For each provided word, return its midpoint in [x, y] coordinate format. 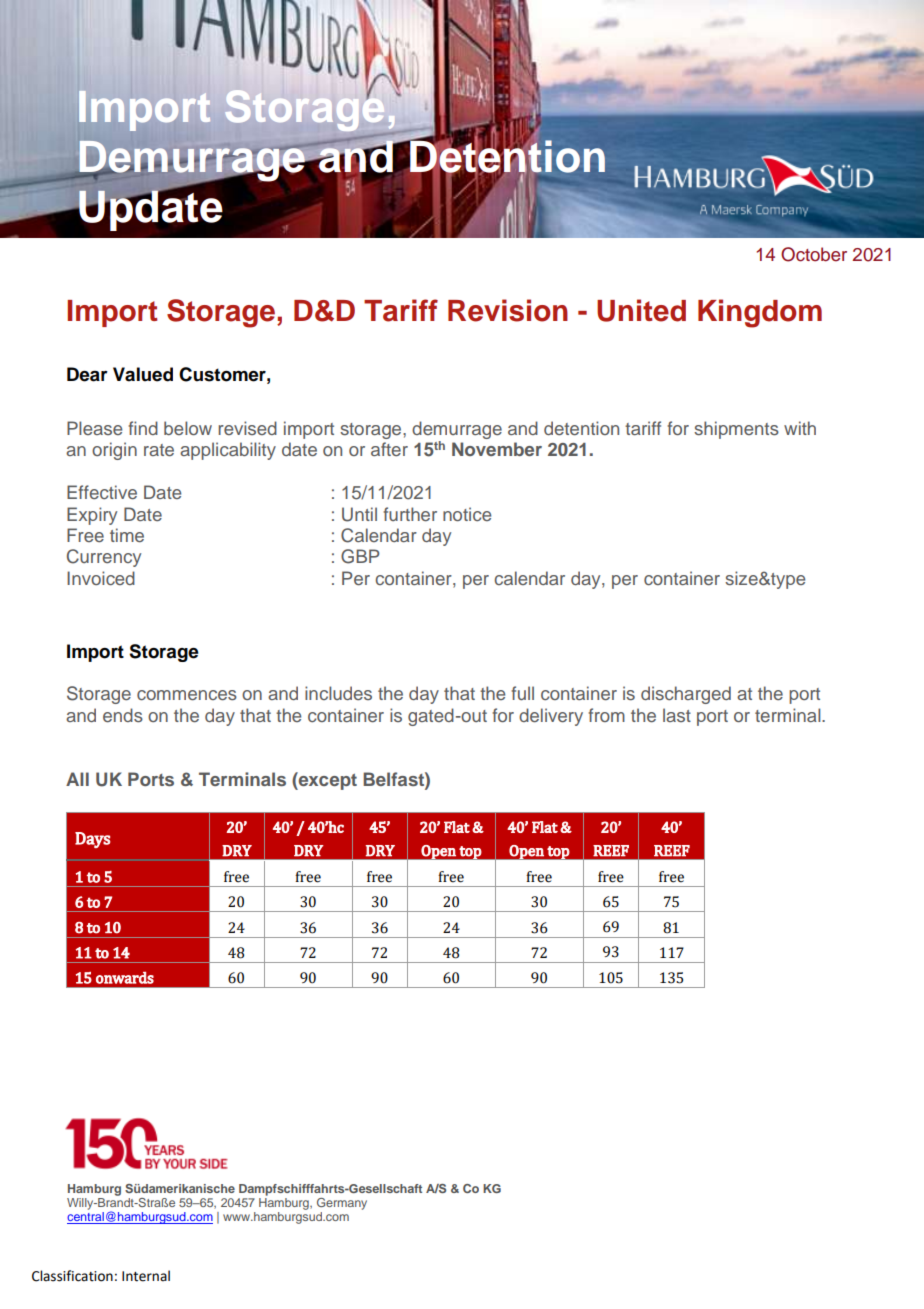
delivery [551, 717]
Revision [508, 310]
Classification [72, 1276]
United [641, 310]
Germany [342, 1204]
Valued [143, 374]
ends [123, 715]
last [677, 715]
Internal [146, 1276]
